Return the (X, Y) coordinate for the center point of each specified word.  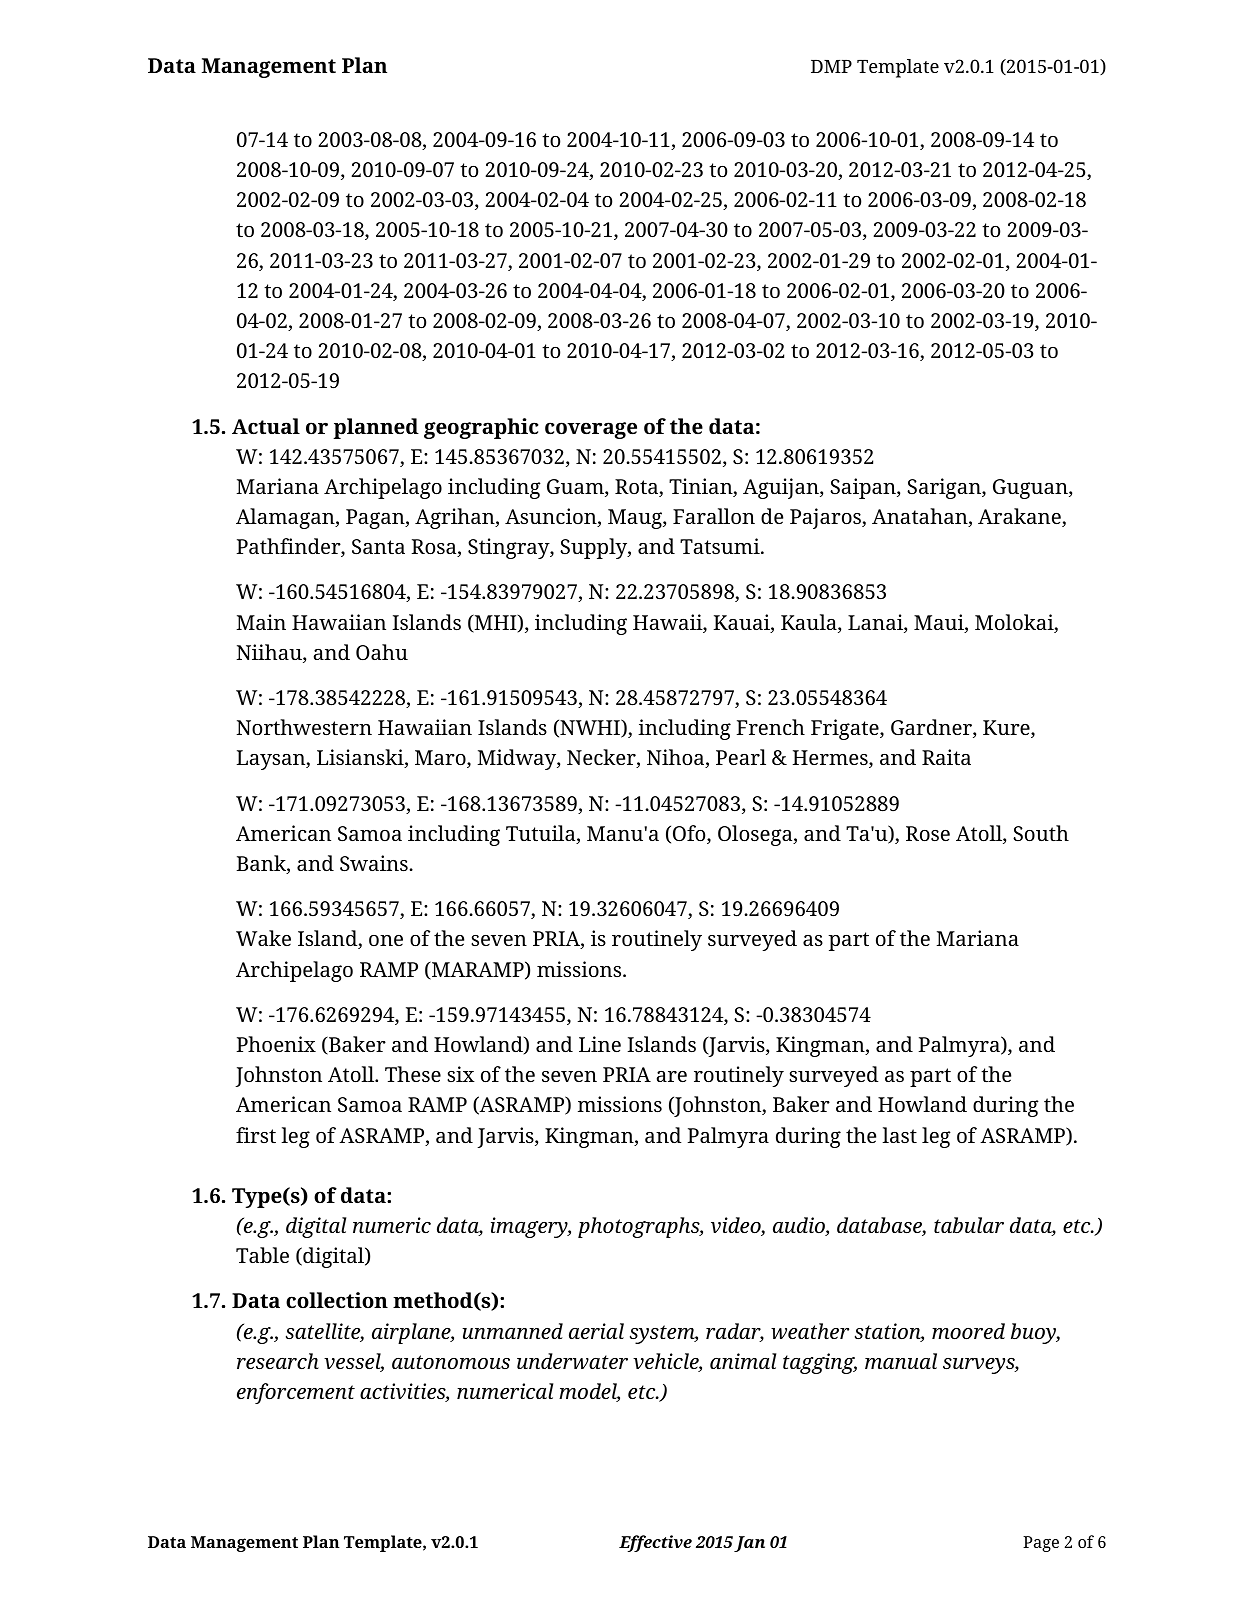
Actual (266, 426)
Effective (655, 1543)
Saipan (864, 488)
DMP (831, 66)
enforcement (296, 1393)
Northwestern (304, 727)
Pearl (741, 757)
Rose (928, 833)
